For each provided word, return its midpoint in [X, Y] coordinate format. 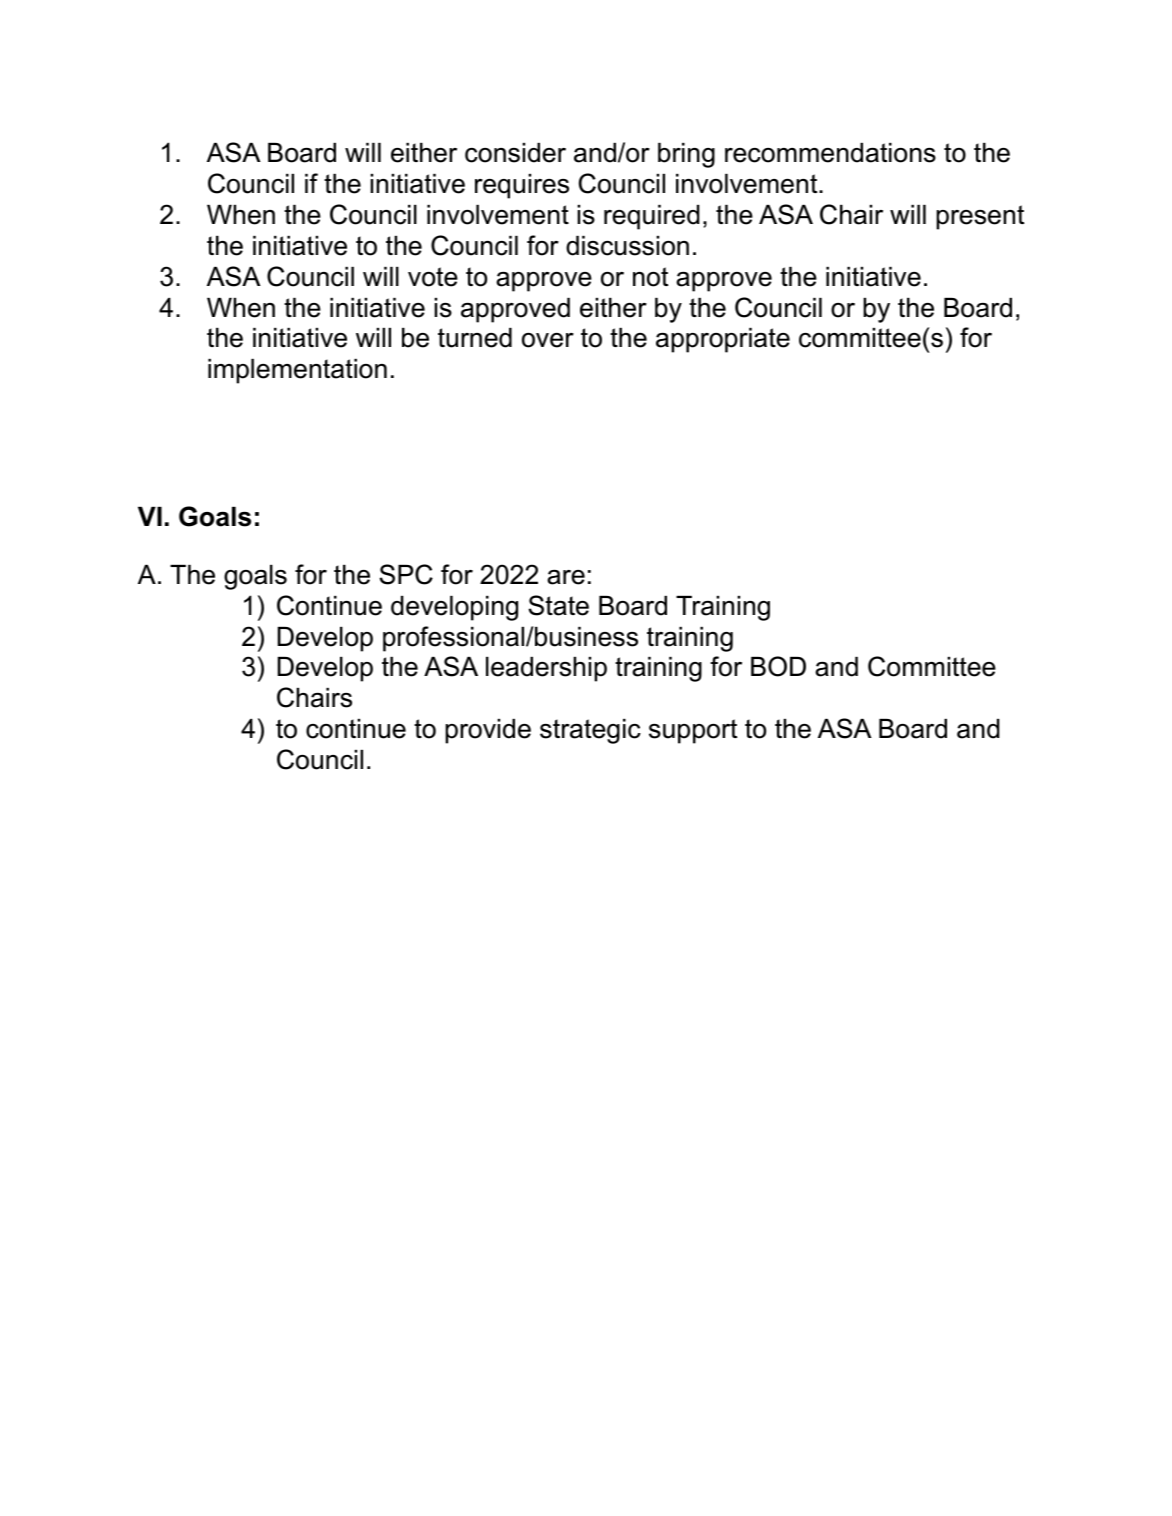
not [650, 277]
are [566, 577]
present [980, 217]
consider [515, 153]
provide [488, 731]
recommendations [830, 153]
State [558, 605]
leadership [546, 669]
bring [686, 155]
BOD [778, 666]
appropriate [723, 340]
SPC [406, 574]
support [693, 731]
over [548, 340]
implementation [297, 371]
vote [433, 277]
